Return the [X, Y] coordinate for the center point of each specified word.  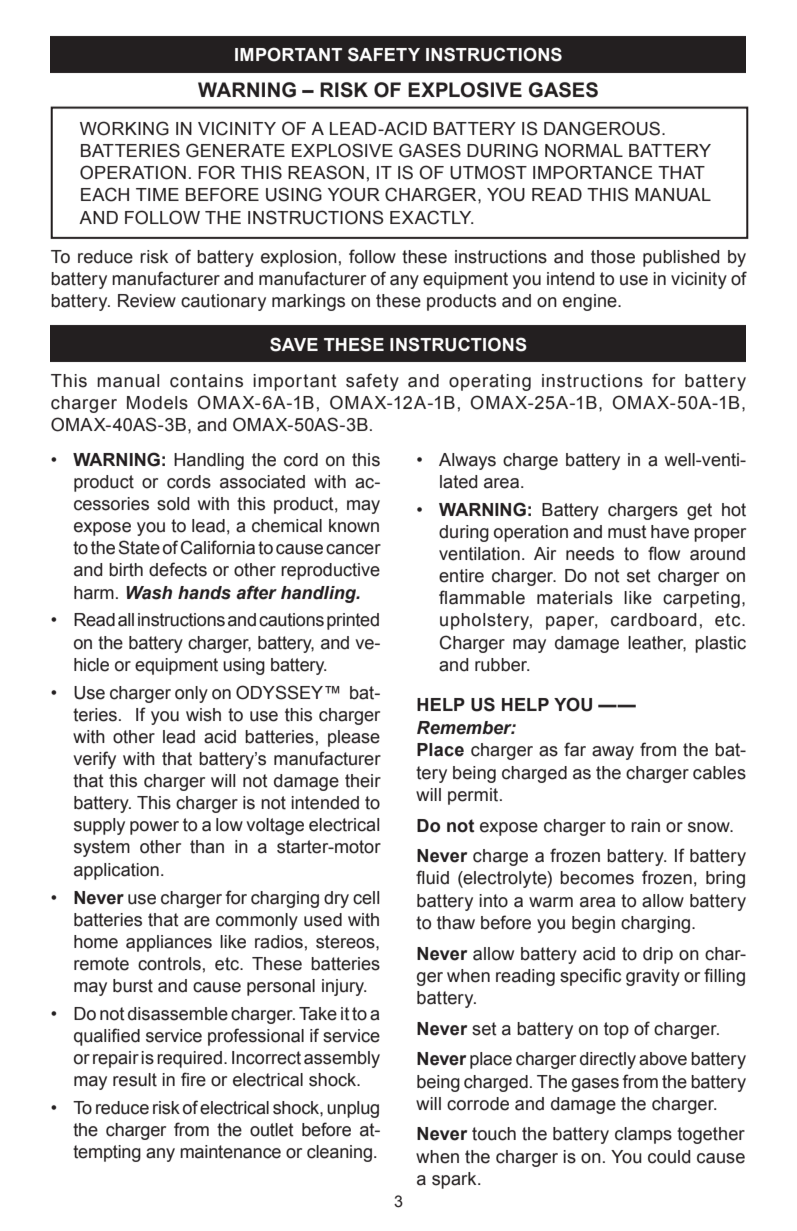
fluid [432, 877]
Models [157, 403]
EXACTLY [432, 217]
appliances [169, 943]
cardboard [654, 620]
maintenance [230, 1152]
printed [353, 621]
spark [455, 1180]
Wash [149, 593]
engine [591, 302]
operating [490, 382]
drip [658, 955]
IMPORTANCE [593, 172]
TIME [157, 194]
